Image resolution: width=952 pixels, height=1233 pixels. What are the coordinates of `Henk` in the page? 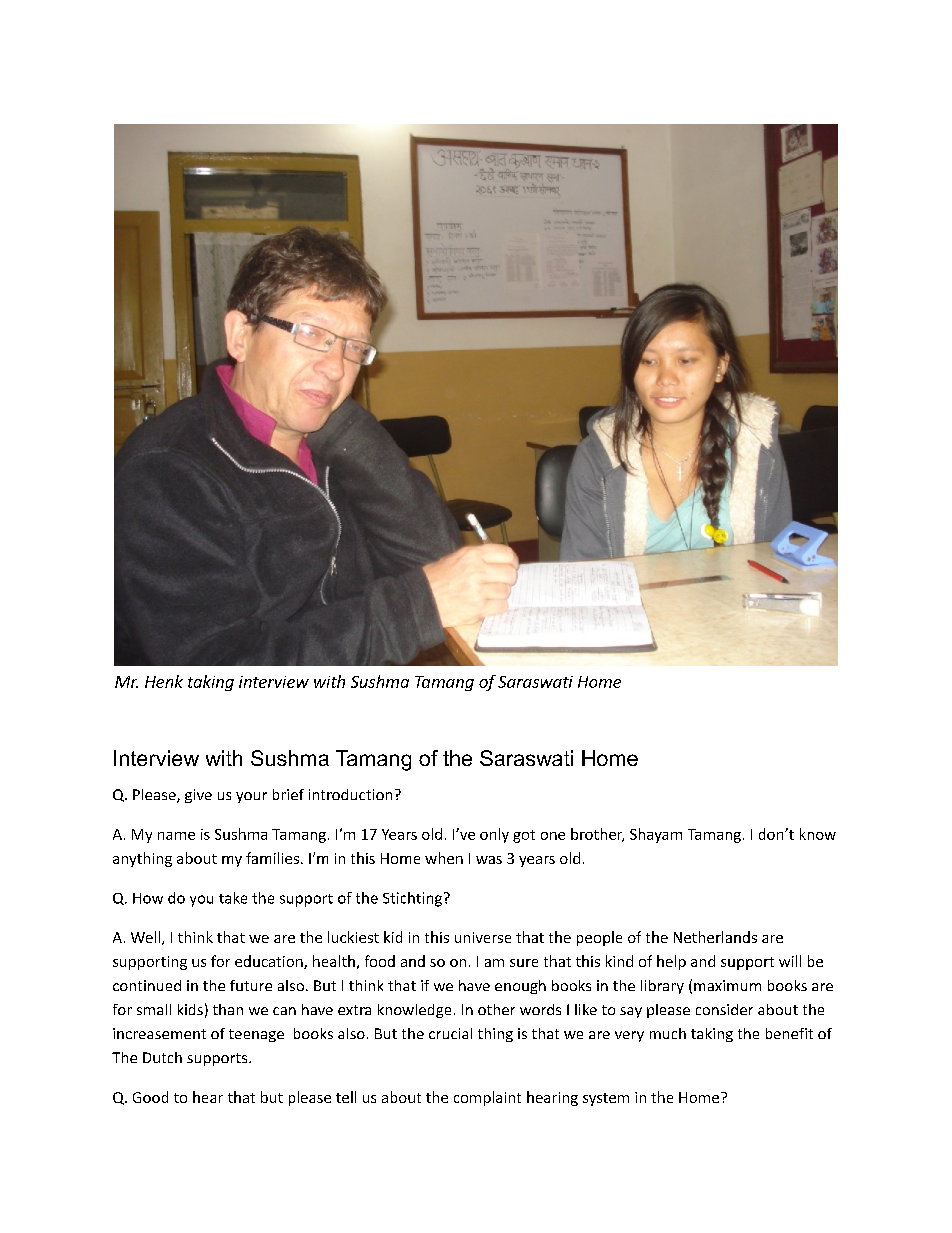 It's located at (164, 681).
